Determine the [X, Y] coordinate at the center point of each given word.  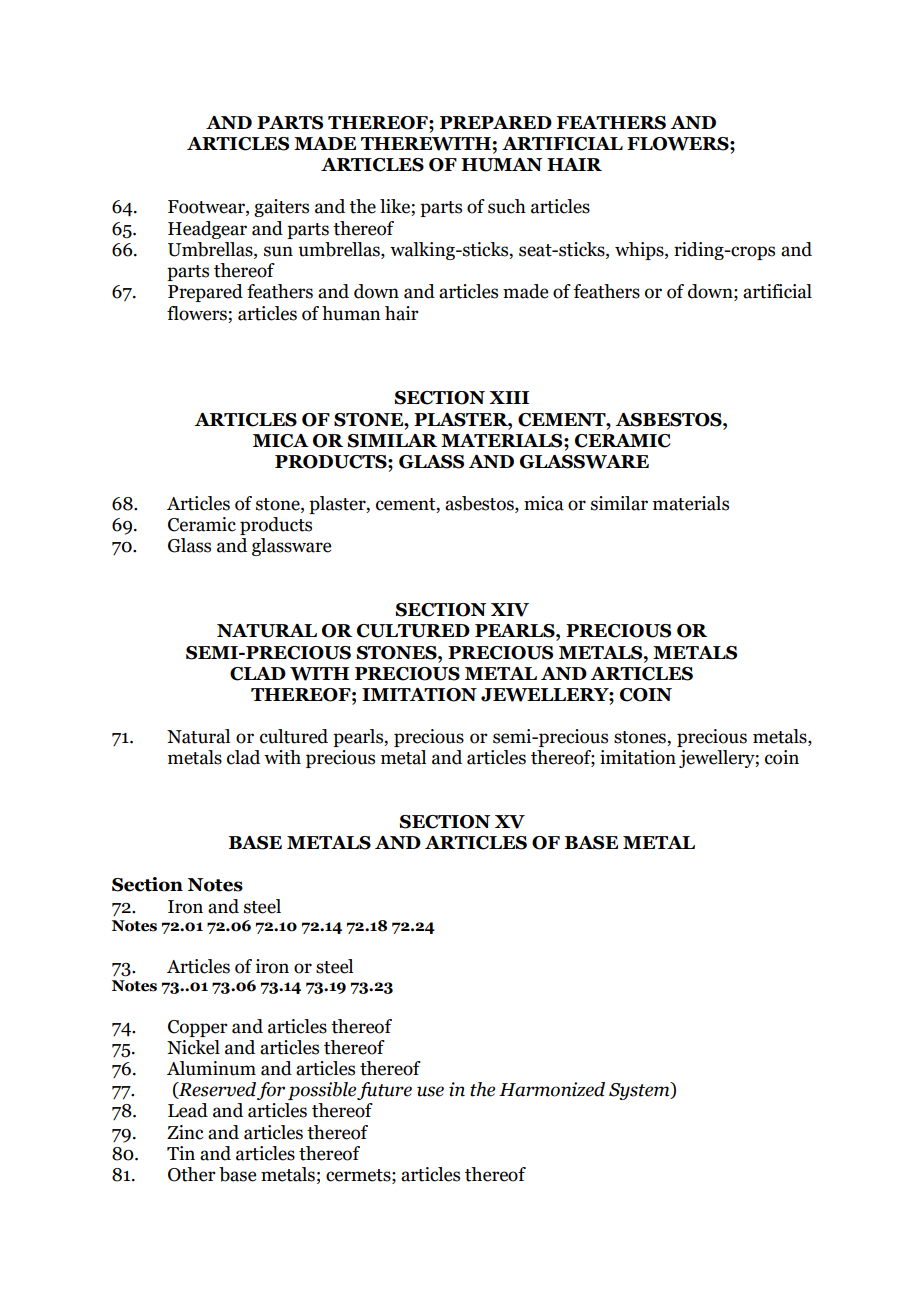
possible [322, 1091]
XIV [510, 610]
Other [192, 1174]
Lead [188, 1110]
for [271, 1091]
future [384, 1091]
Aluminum [211, 1068]
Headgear [207, 230]
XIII [509, 397]
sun [278, 251]
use [430, 1091]
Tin [181, 1153]
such [507, 206]
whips [640, 251]
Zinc [185, 1132]
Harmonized [552, 1089]
